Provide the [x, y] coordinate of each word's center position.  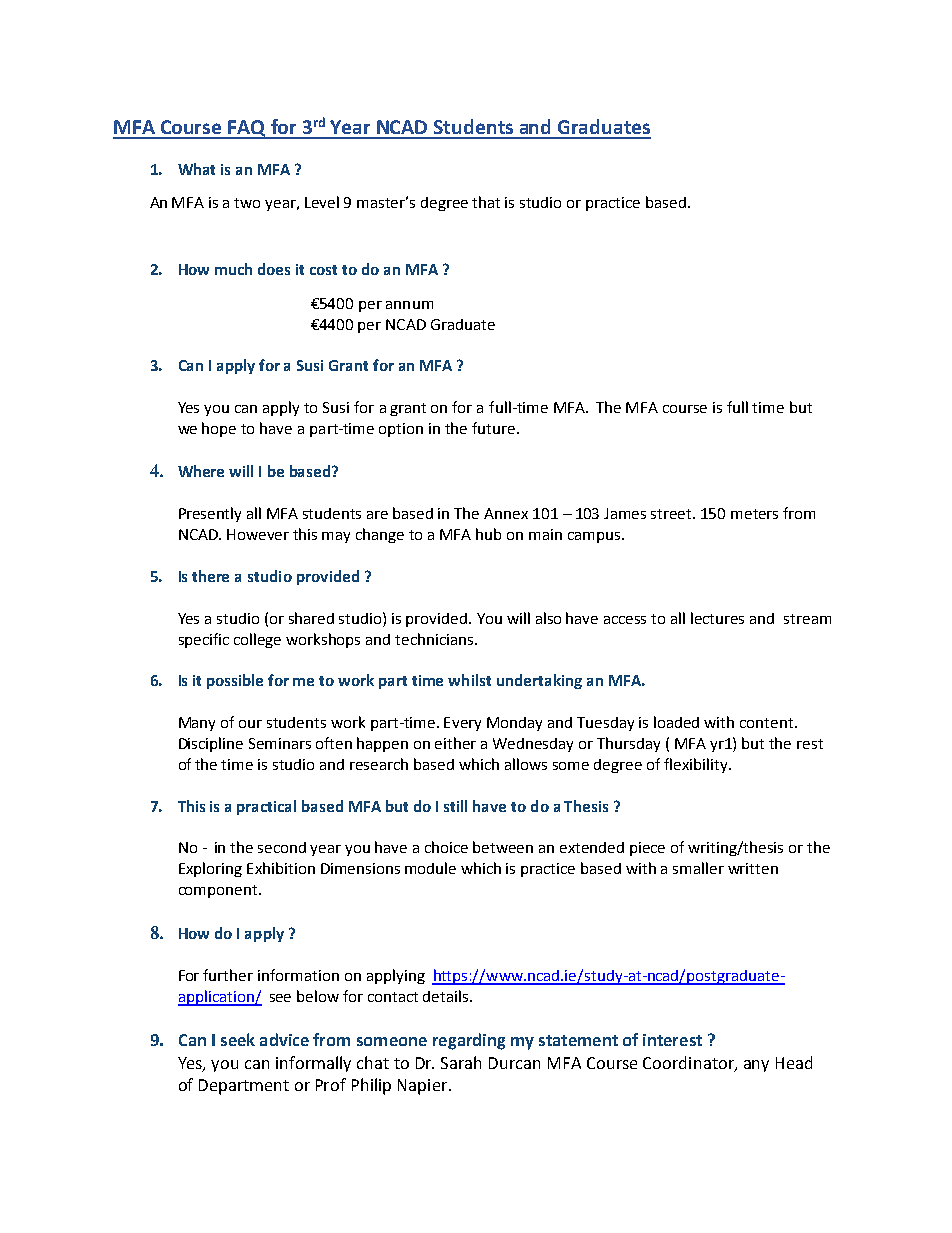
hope [219, 429]
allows [526, 764]
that [486, 202]
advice [284, 1039]
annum [409, 305]
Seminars [280, 743]
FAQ [247, 129]
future [495, 428]
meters [754, 514]
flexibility [697, 765]
